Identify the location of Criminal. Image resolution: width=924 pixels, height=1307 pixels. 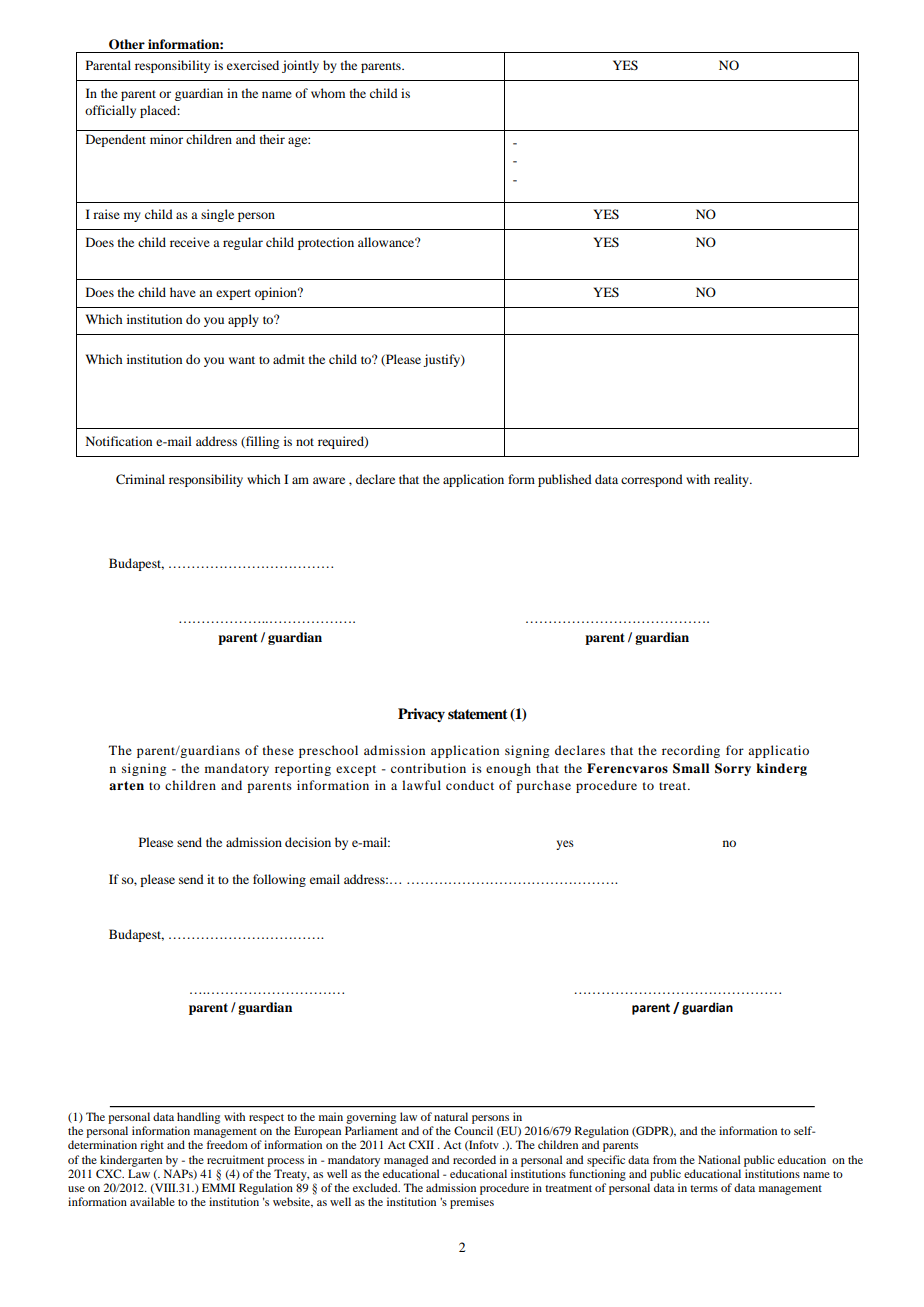
(140, 479).
